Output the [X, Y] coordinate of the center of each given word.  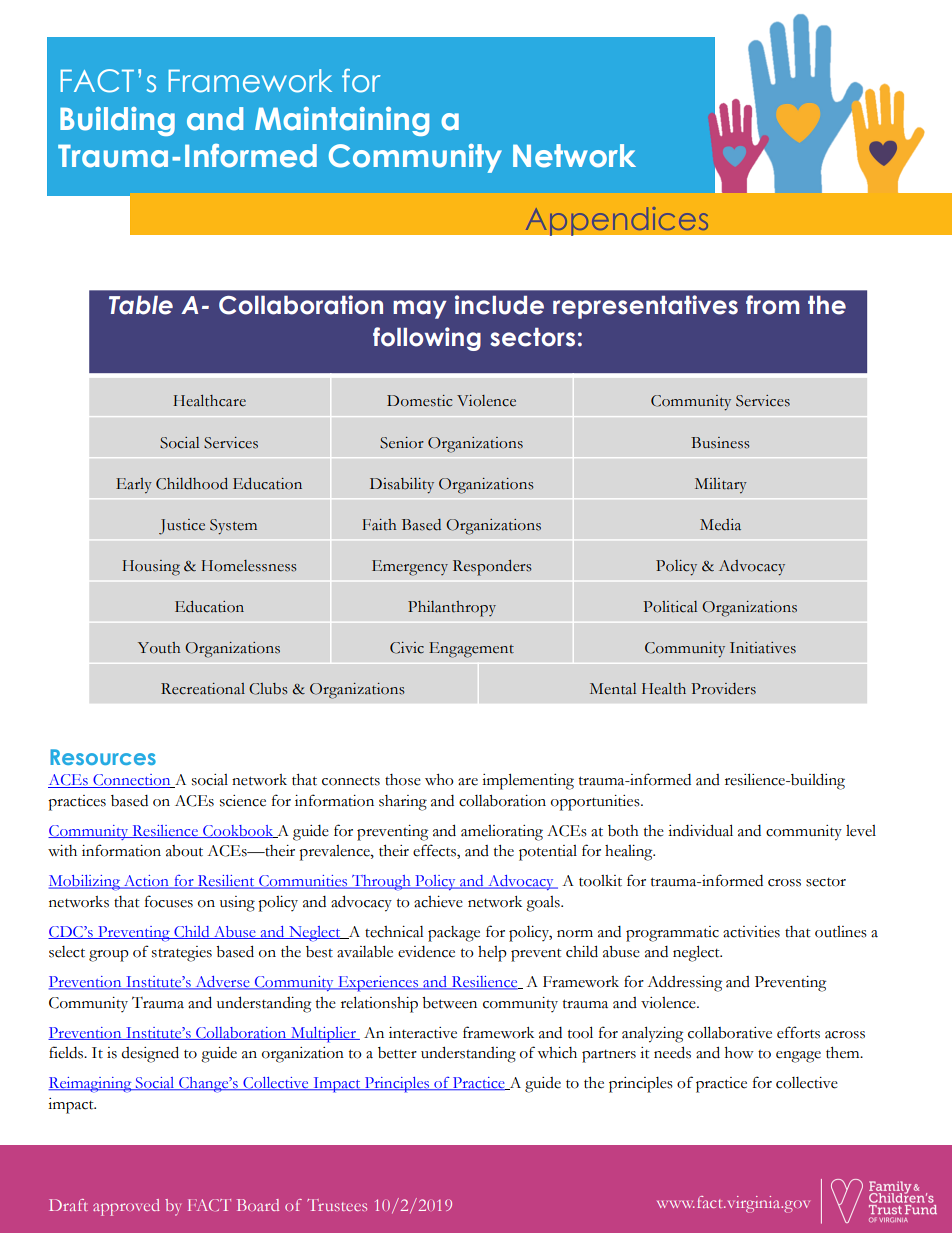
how [739, 1053]
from [773, 305]
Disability [402, 486]
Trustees [337, 1205]
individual [700, 830]
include [499, 305]
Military [721, 485]
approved [126, 1207]
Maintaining [342, 121]
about [184, 851]
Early [134, 485]
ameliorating [502, 833]
